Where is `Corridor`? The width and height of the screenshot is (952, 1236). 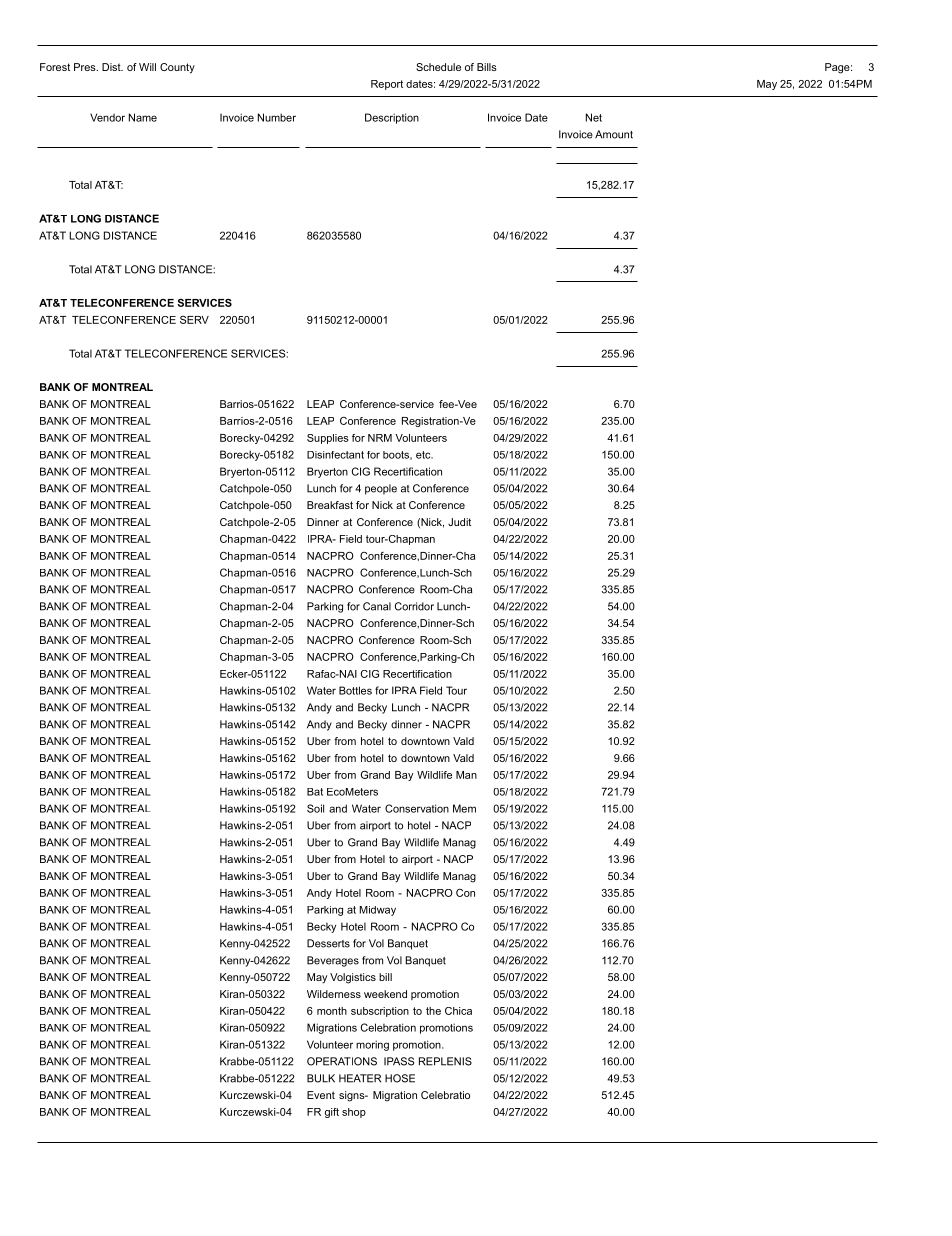 Corridor is located at coordinates (414, 606).
